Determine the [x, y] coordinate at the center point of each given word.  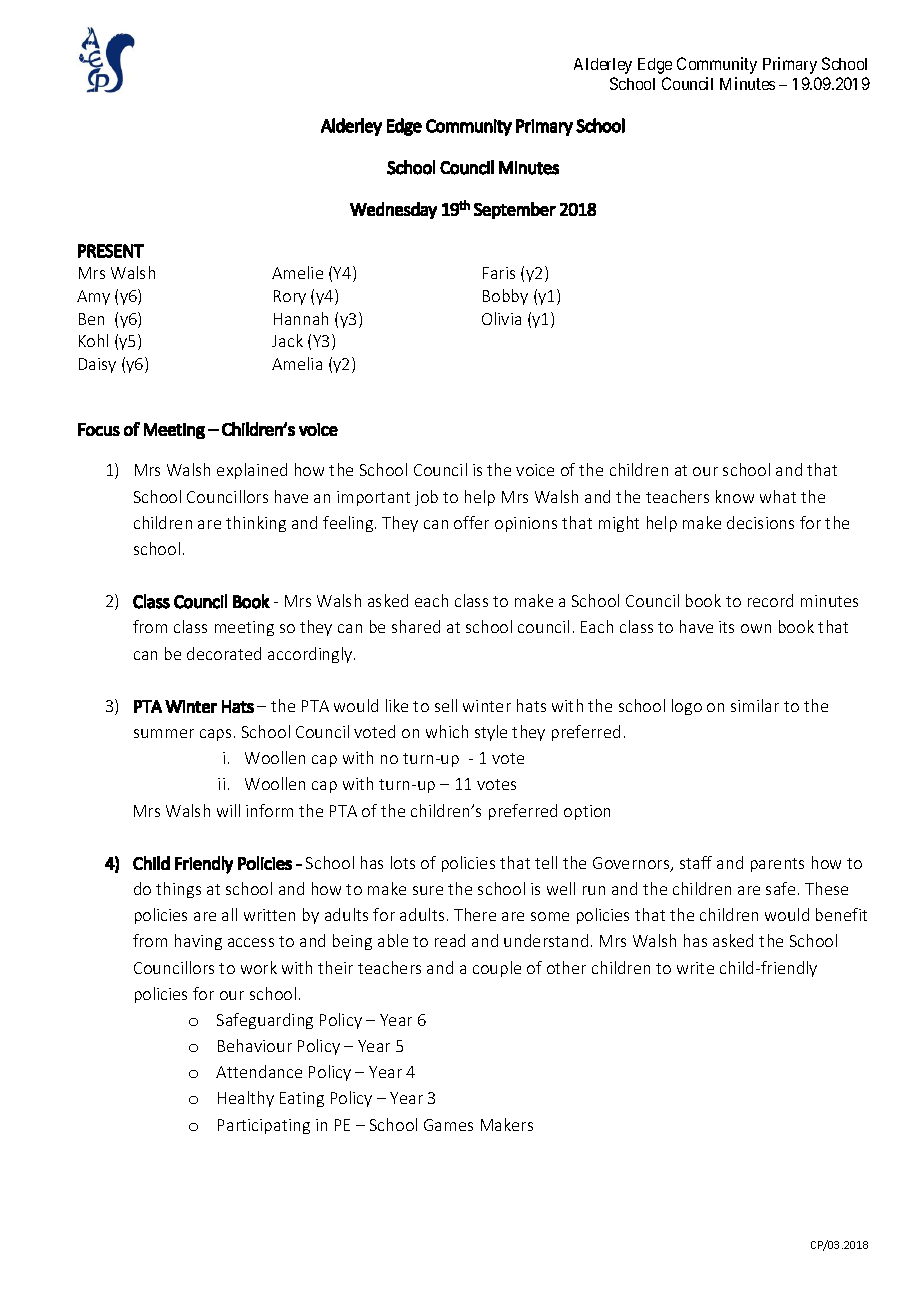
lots [403, 862]
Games [448, 1125]
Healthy [246, 1099]
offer [471, 522]
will [228, 810]
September [515, 210]
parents [777, 865]
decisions [760, 522]
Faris [499, 273]
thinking [256, 524]
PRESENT [111, 251]
